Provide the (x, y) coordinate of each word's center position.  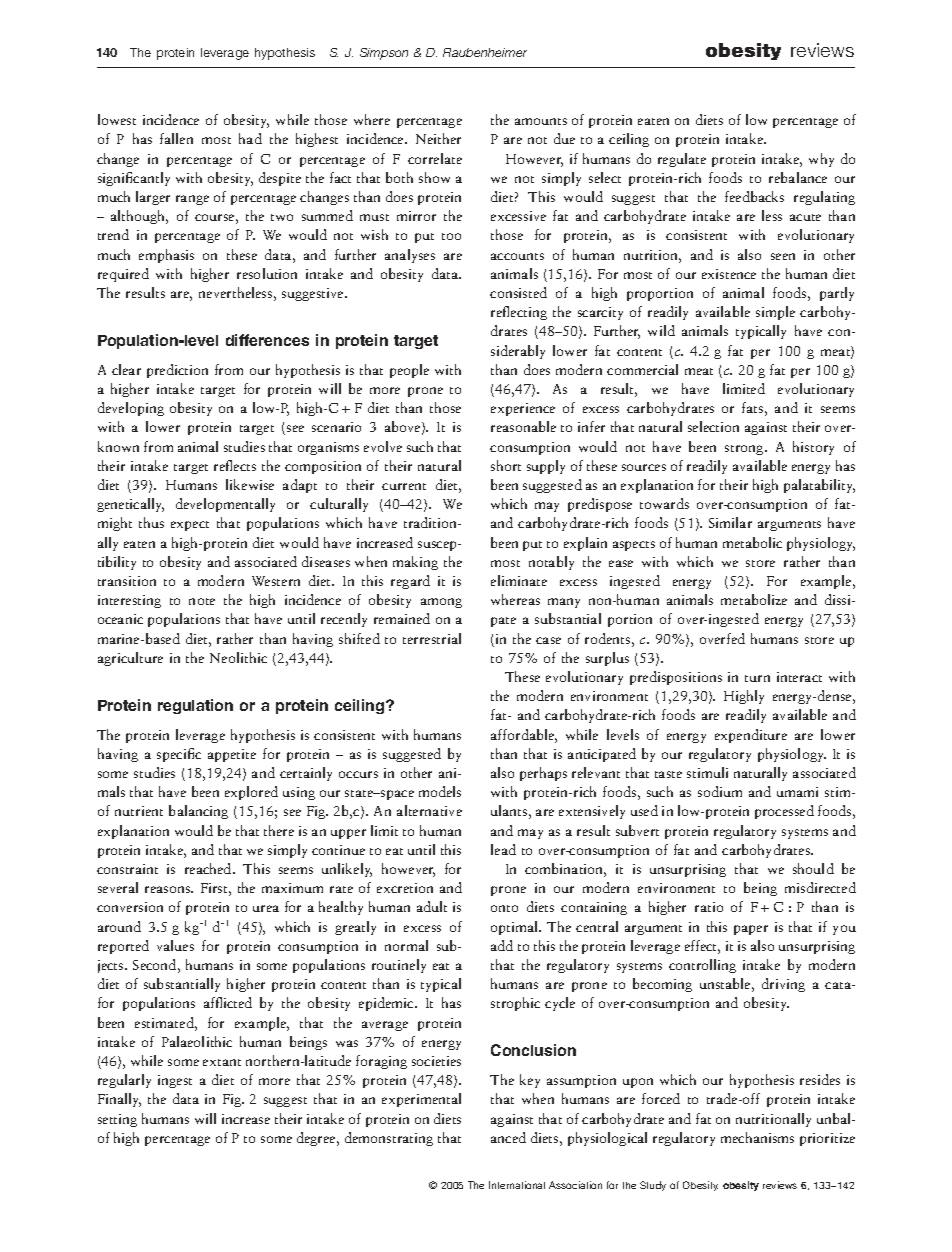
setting (117, 1120)
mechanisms (757, 1137)
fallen (176, 138)
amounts (541, 121)
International (517, 1185)
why (821, 160)
